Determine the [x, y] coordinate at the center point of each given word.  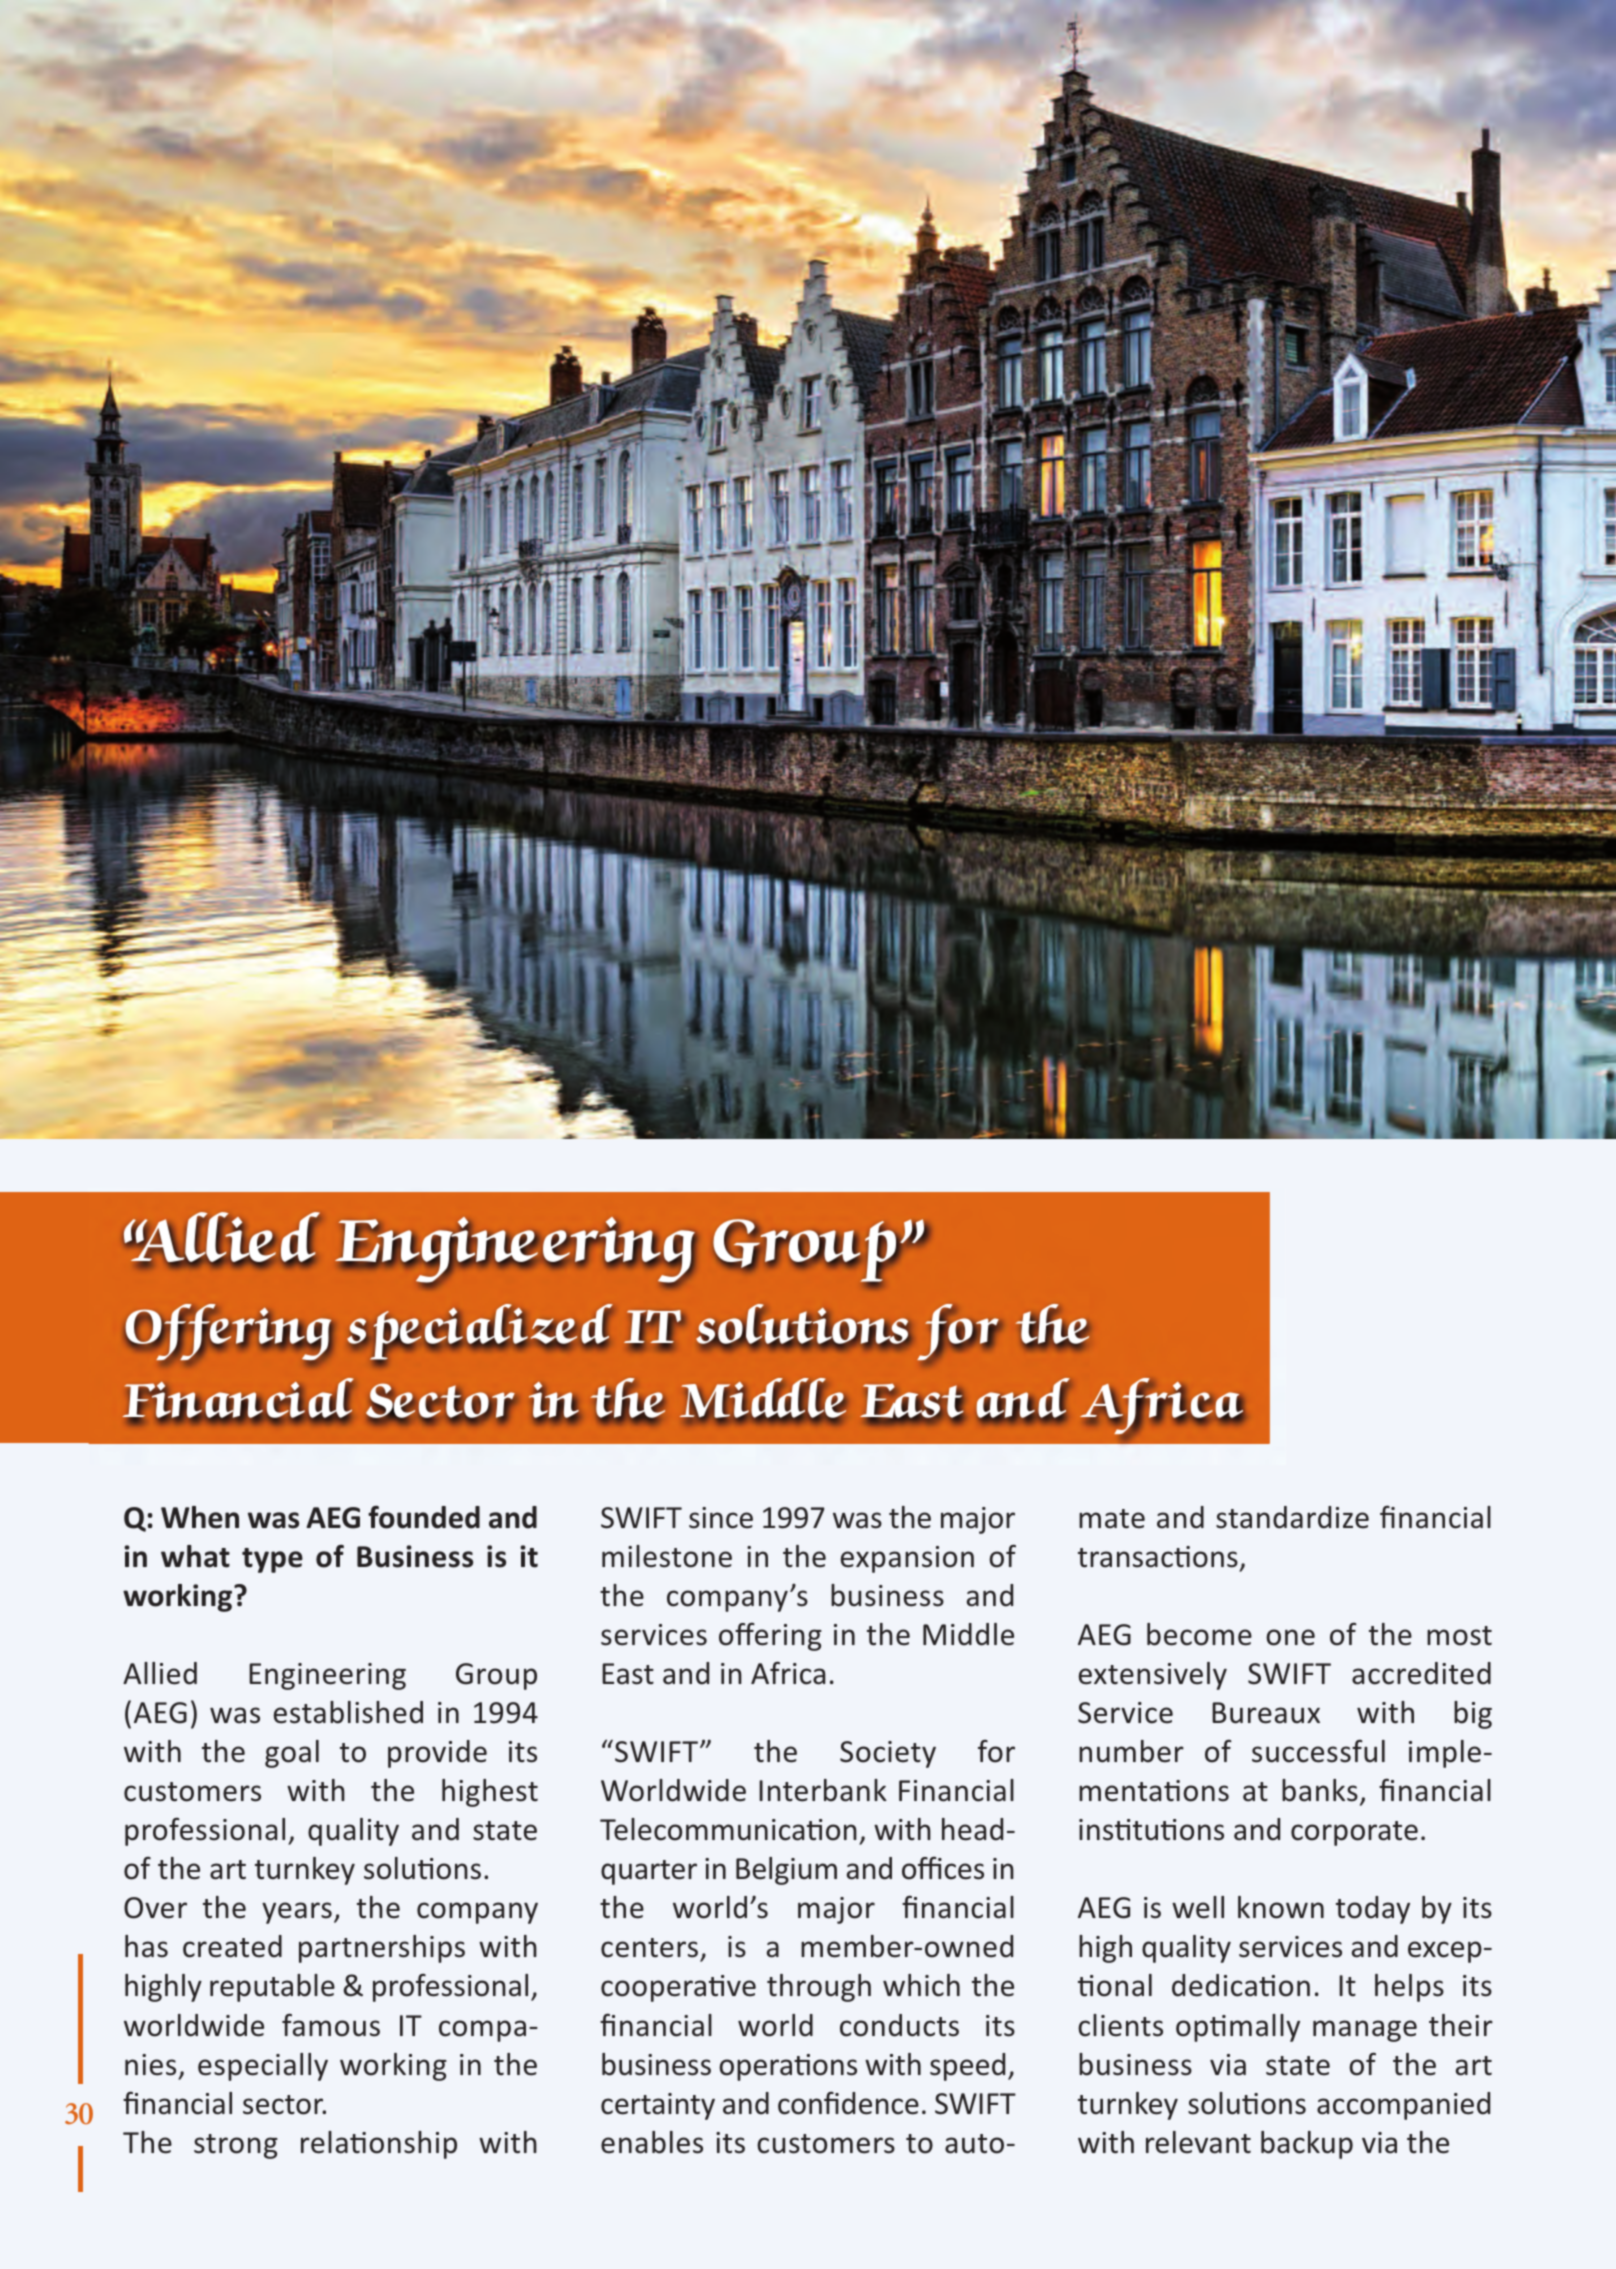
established [348, 1712]
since [721, 1518]
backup [1307, 2145]
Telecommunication [728, 1829]
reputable [272, 1988]
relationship [379, 2145]
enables [652, 2142]
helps [1409, 1988]
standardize [1292, 1517]
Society [888, 1754]
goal [292, 1754]
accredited [1421, 1673]
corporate [1354, 1833]
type [272, 1560]
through [819, 1988]
